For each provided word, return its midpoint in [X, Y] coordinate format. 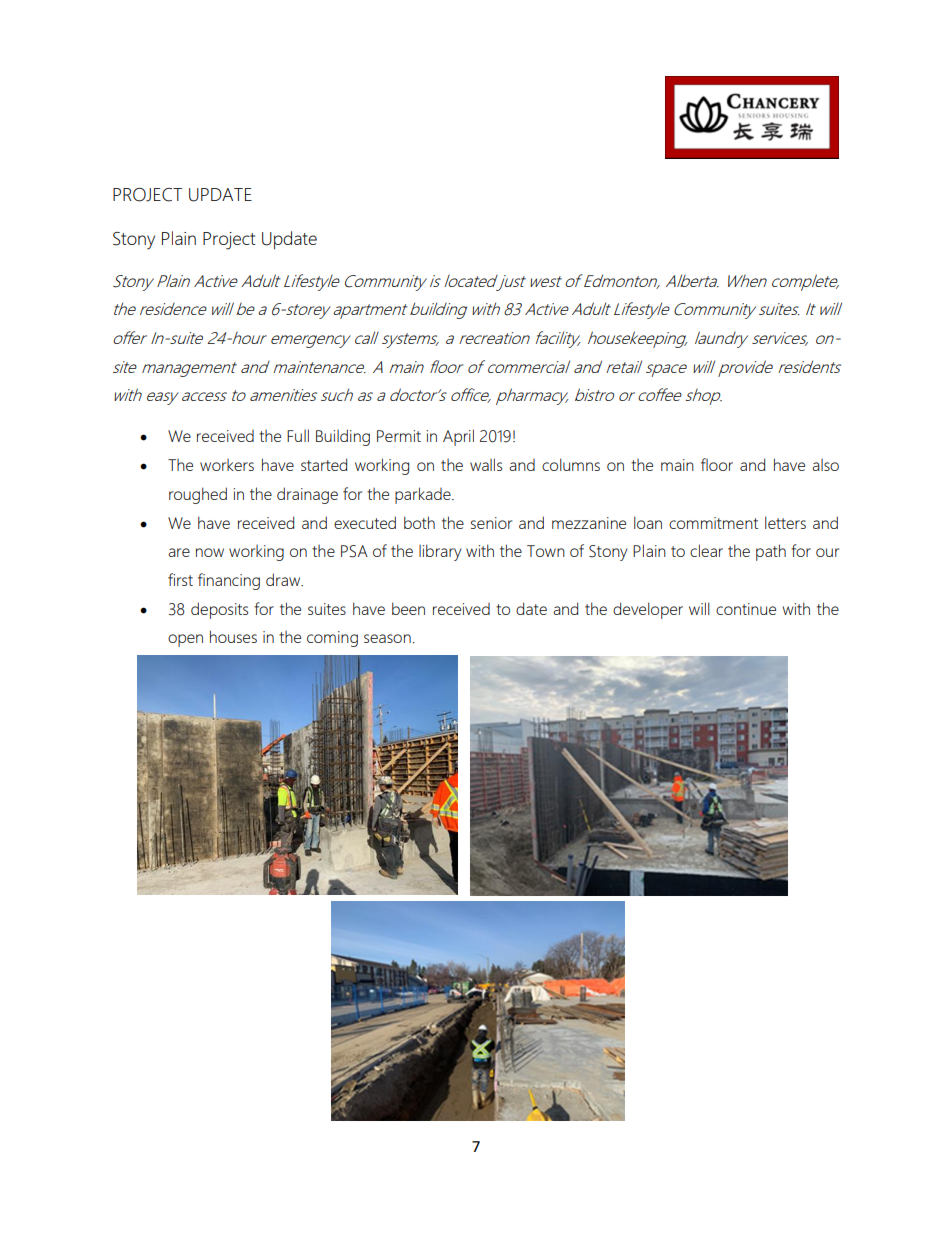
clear [706, 550]
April [458, 437]
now [210, 552]
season [387, 638]
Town [546, 551]
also [825, 465]
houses [233, 636]
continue [746, 609]
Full [298, 435]
